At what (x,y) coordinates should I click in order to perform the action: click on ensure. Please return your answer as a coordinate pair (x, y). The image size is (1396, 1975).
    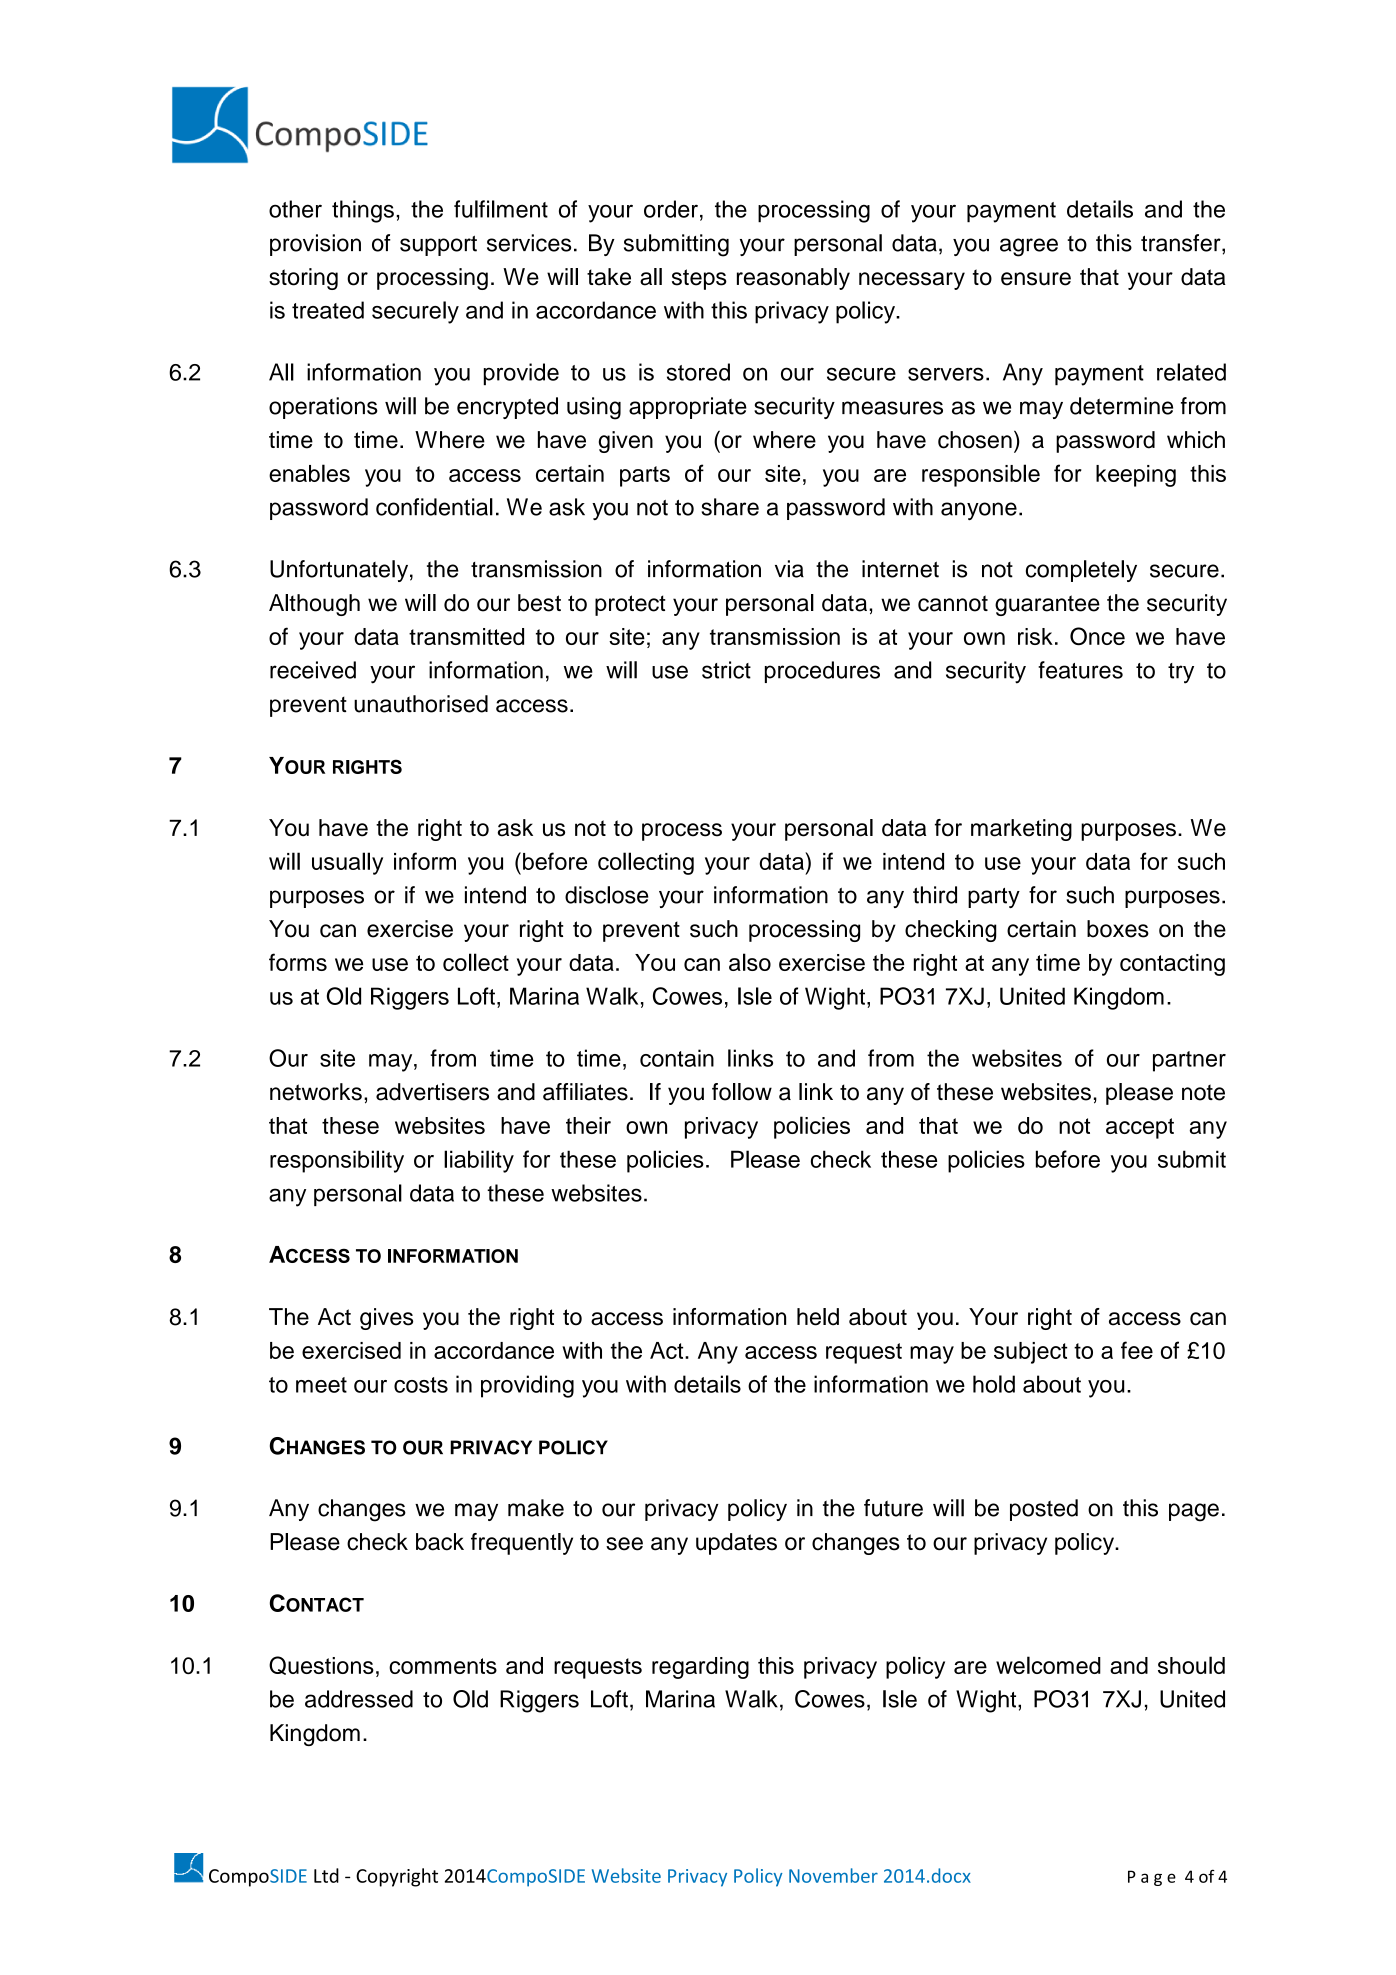
    Looking at the image, I should click on (1036, 279).
